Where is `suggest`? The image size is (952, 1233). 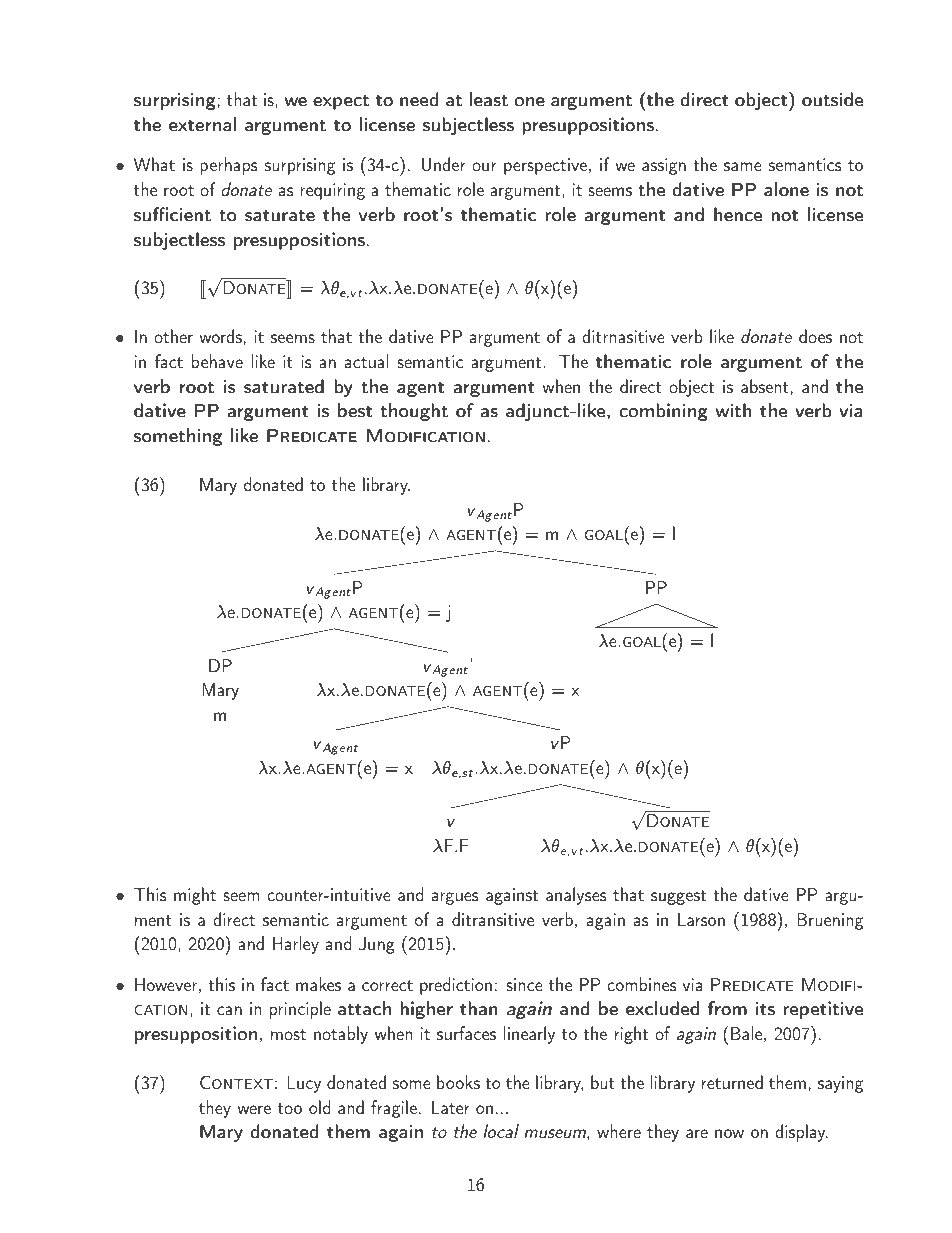 suggest is located at coordinates (678, 897).
